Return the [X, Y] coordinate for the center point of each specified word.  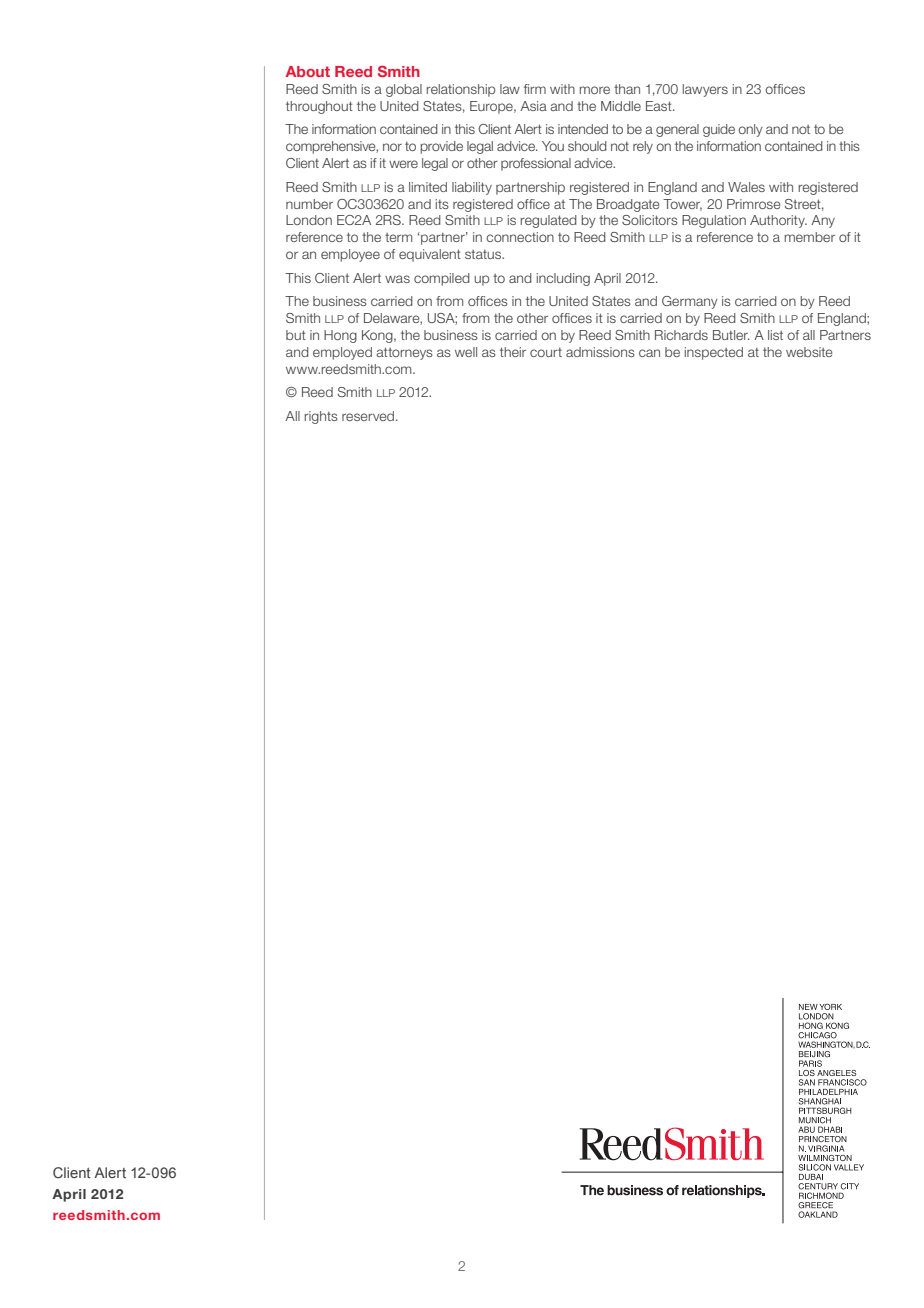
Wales [746, 187]
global [404, 90]
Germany [690, 302]
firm [535, 89]
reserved [369, 416]
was [397, 279]
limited [428, 187]
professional [536, 164]
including [563, 279]
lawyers [705, 90]
